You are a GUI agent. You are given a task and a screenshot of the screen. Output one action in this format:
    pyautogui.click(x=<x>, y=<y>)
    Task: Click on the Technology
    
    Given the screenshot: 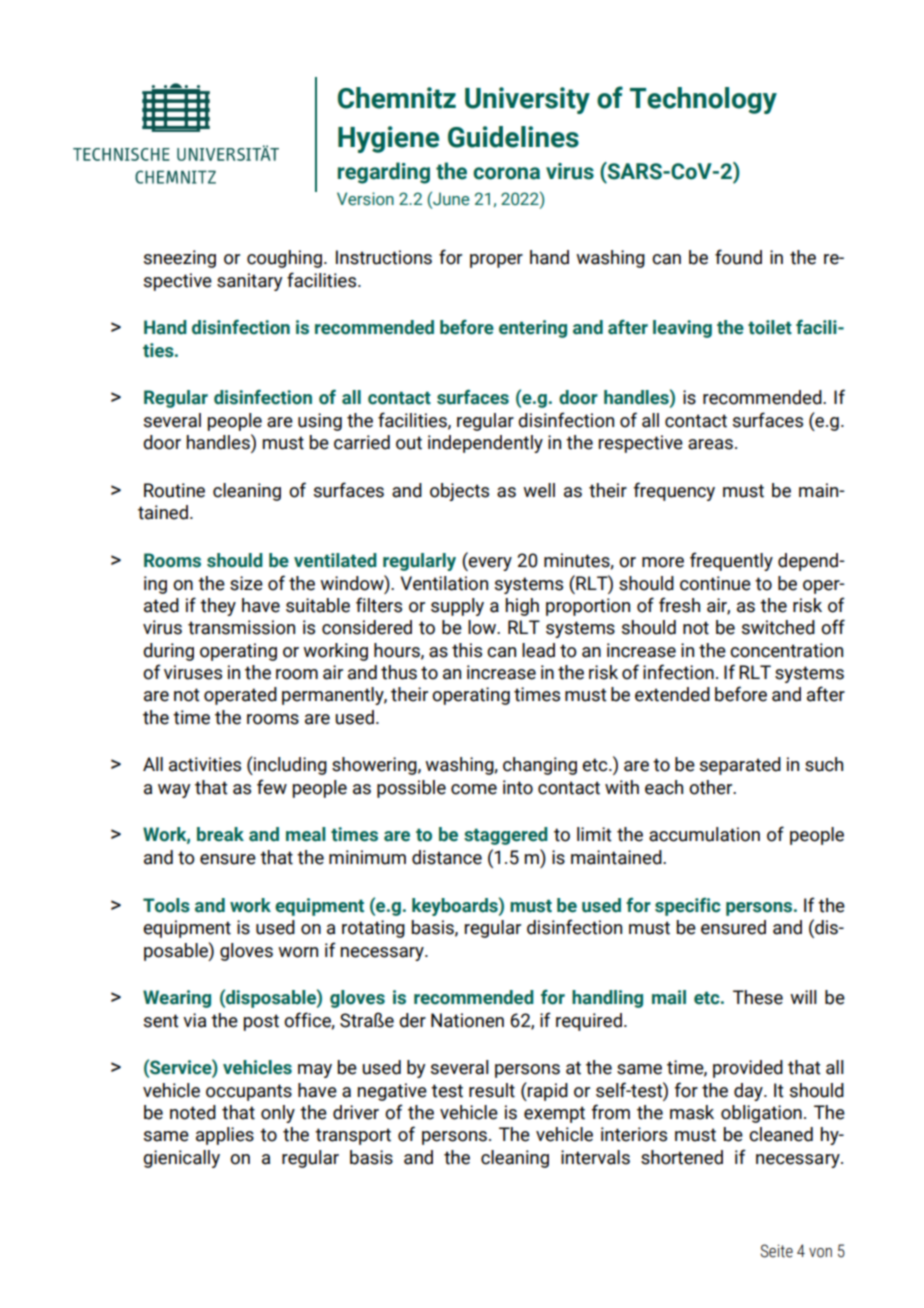 What is the action you would take?
    pyautogui.click(x=703, y=100)
